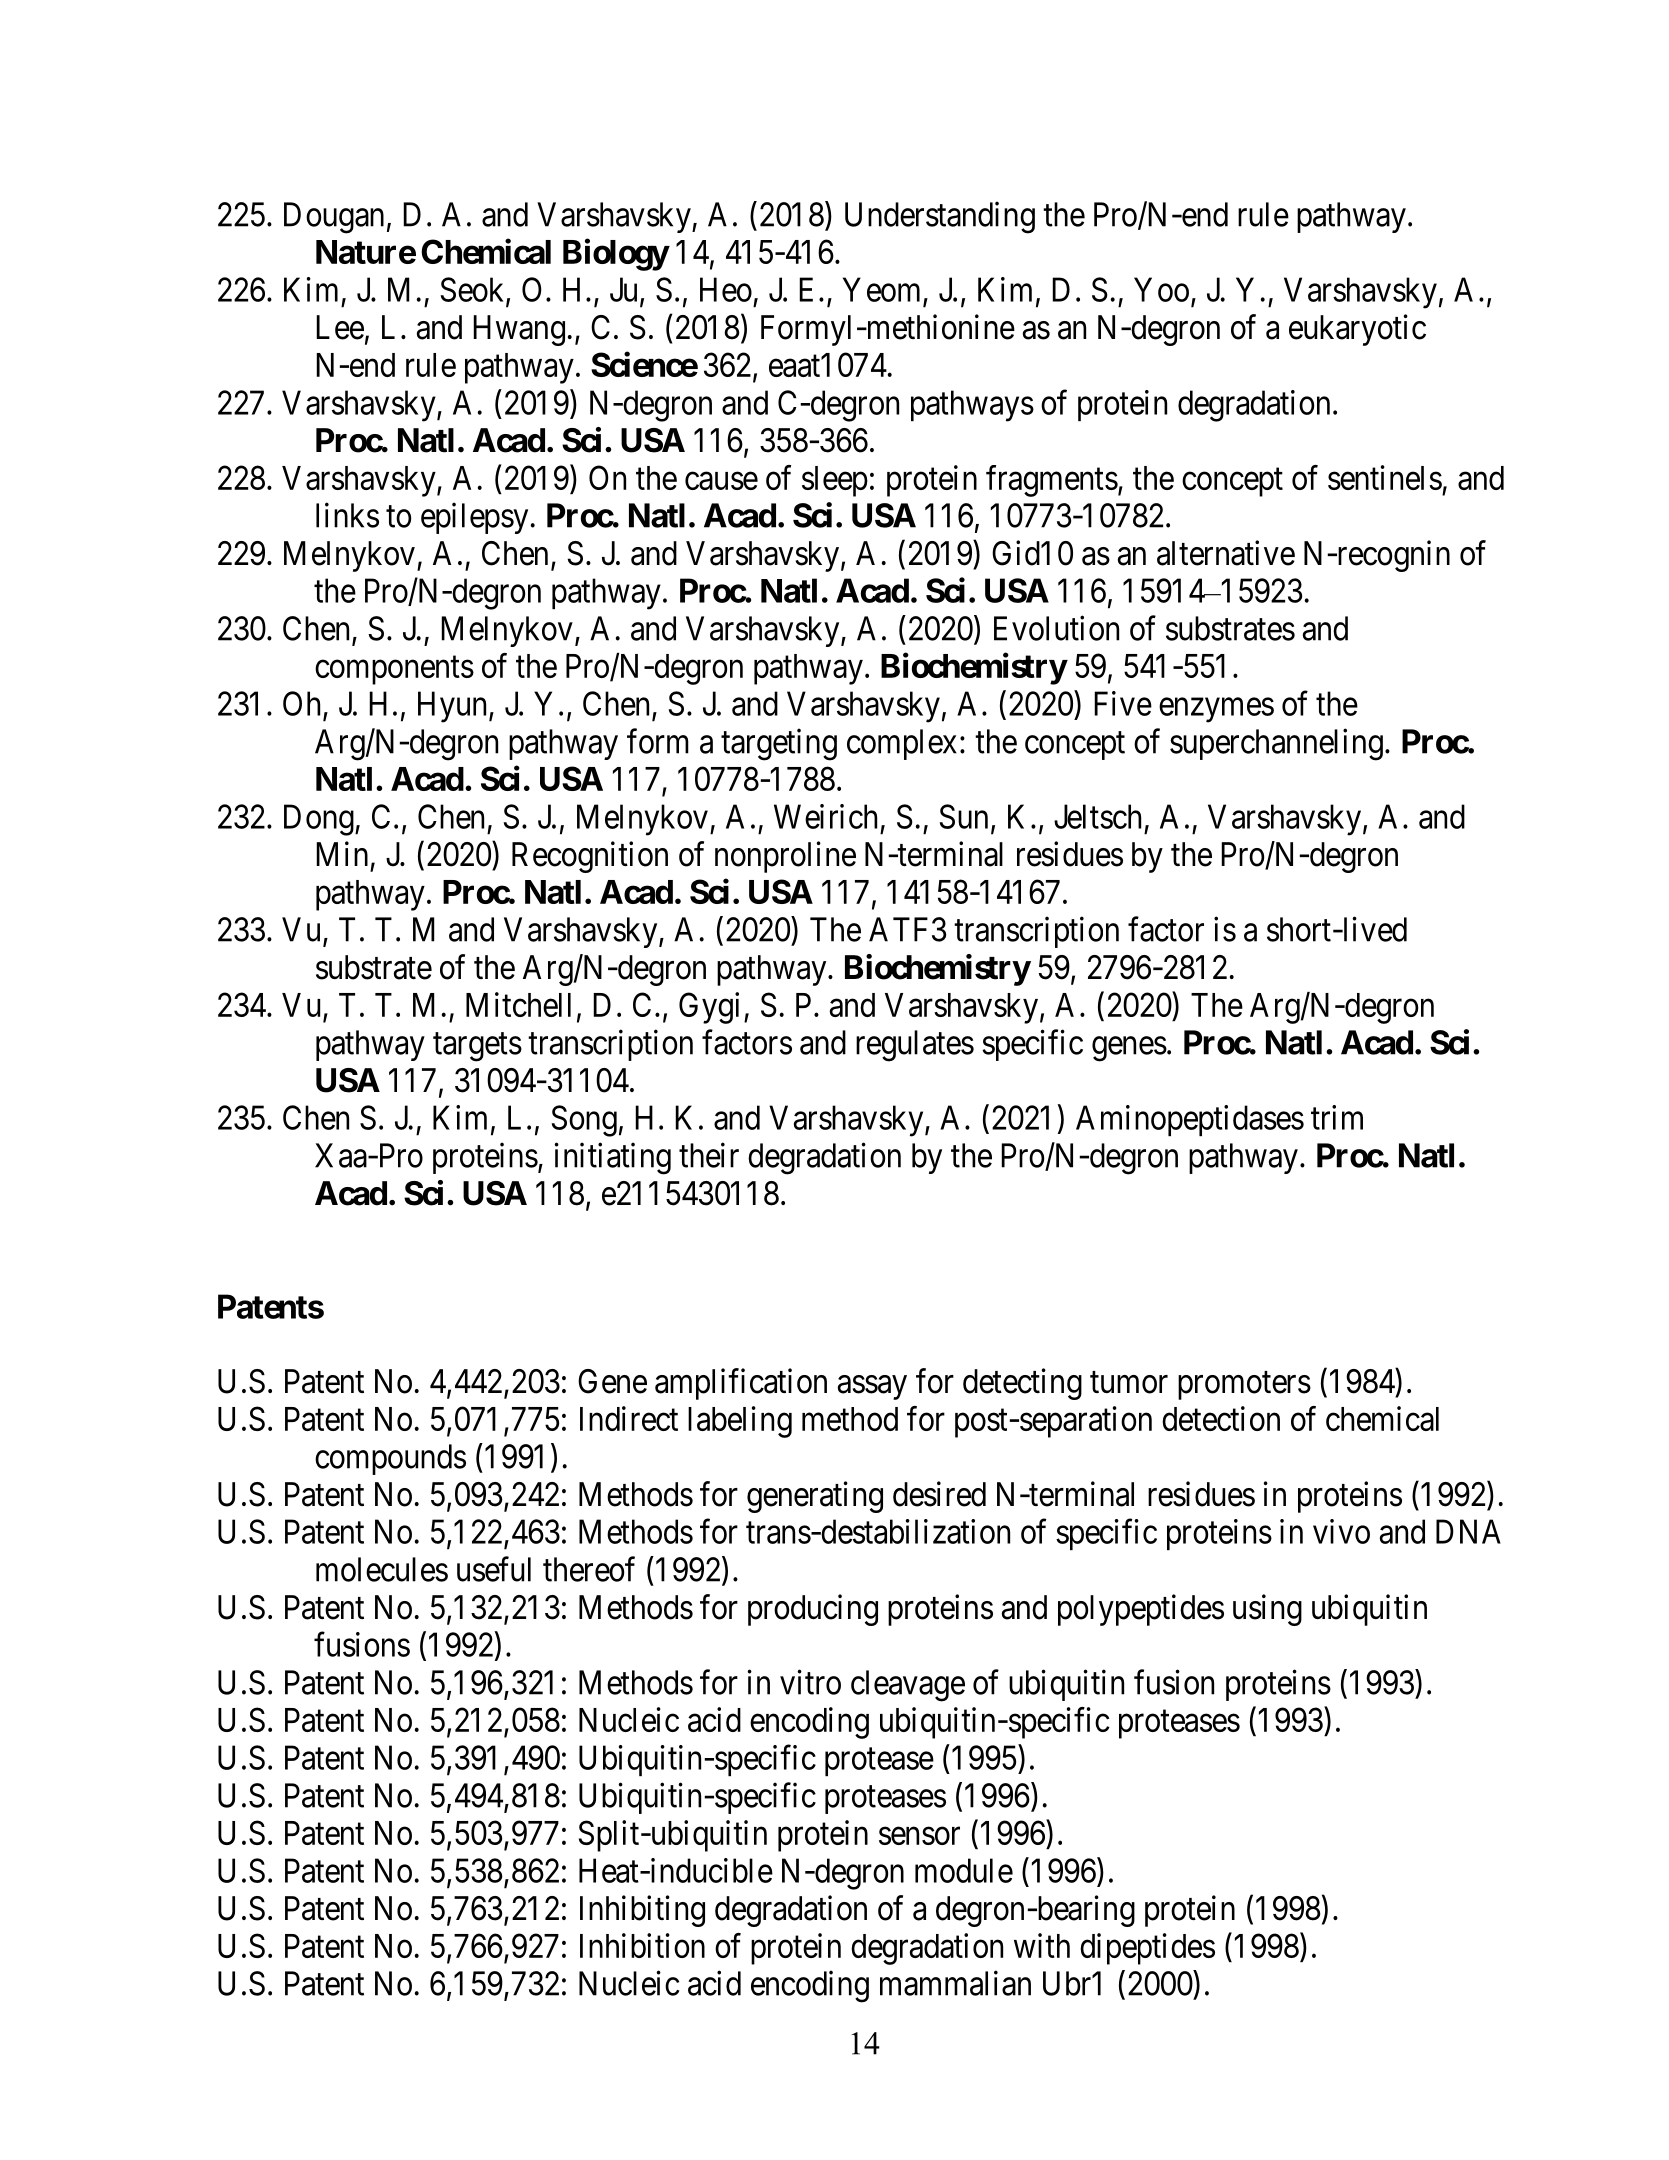 Image resolution: width=1669 pixels, height=2160 pixels. Describe the element at coordinates (940, 217) in the page. I see `Understanding` at that location.
